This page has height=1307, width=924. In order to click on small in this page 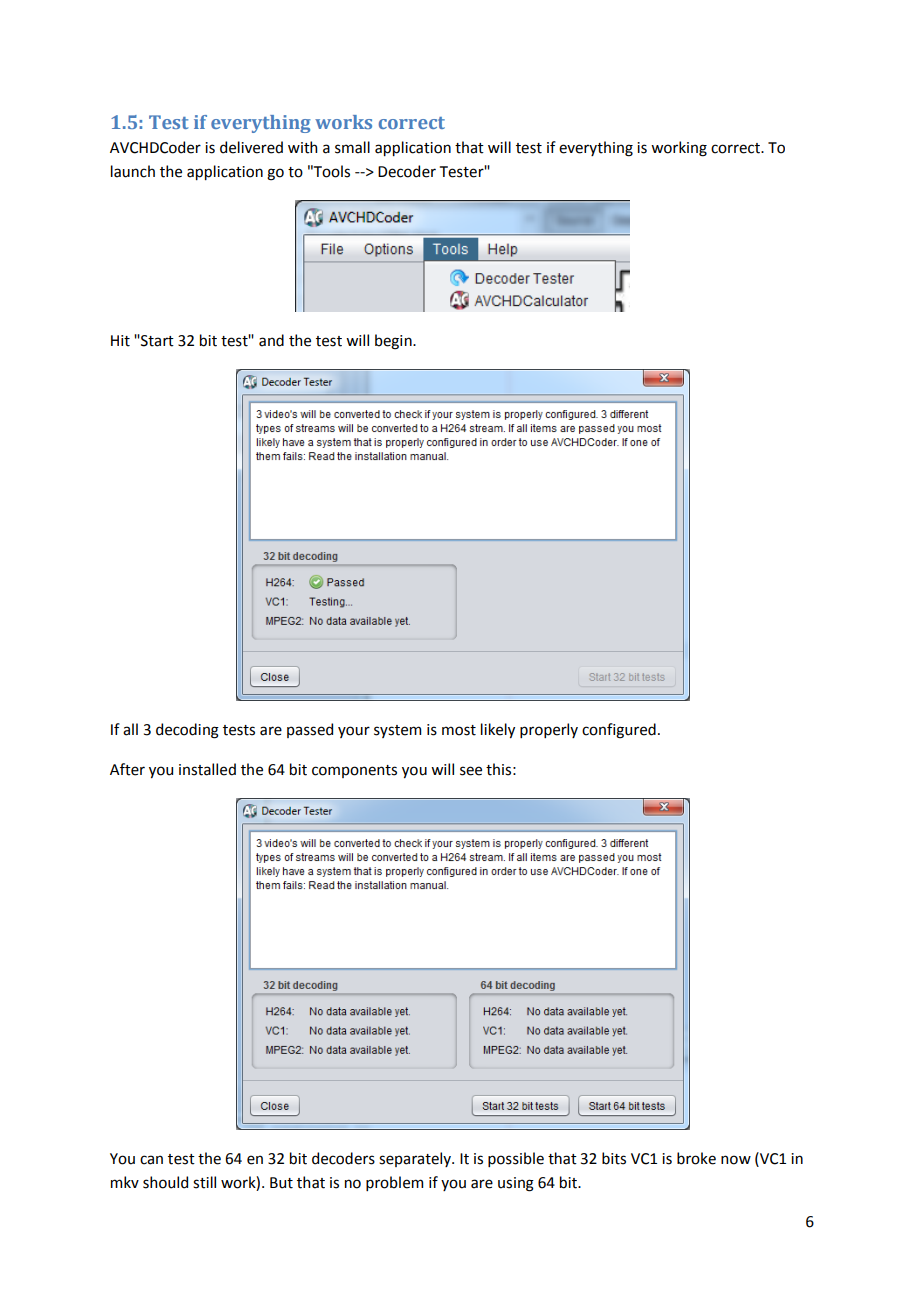, I will do `click(352, 147)`.
